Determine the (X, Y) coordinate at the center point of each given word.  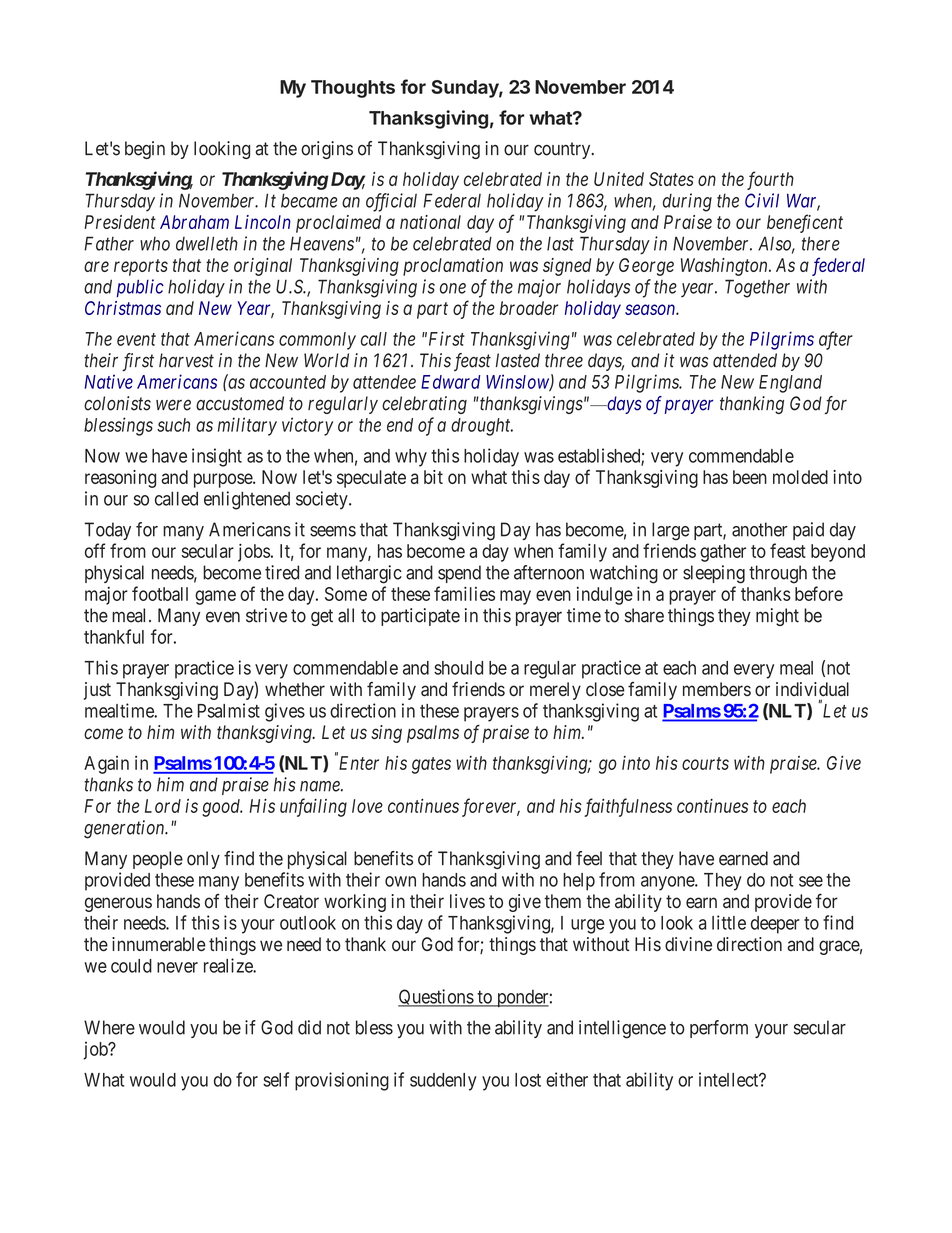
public (140, 288)
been (750, 477)
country (563, 150)
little (729, 922)
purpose (224, 480)
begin (145, 150)
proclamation (453, 267)
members (717, 689)
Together (757, 288)
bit (433, 477)
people (158, 860)
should (458, 668)
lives (467, 901)
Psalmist (229, 710)
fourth (770, 180)
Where (109, 1027)
